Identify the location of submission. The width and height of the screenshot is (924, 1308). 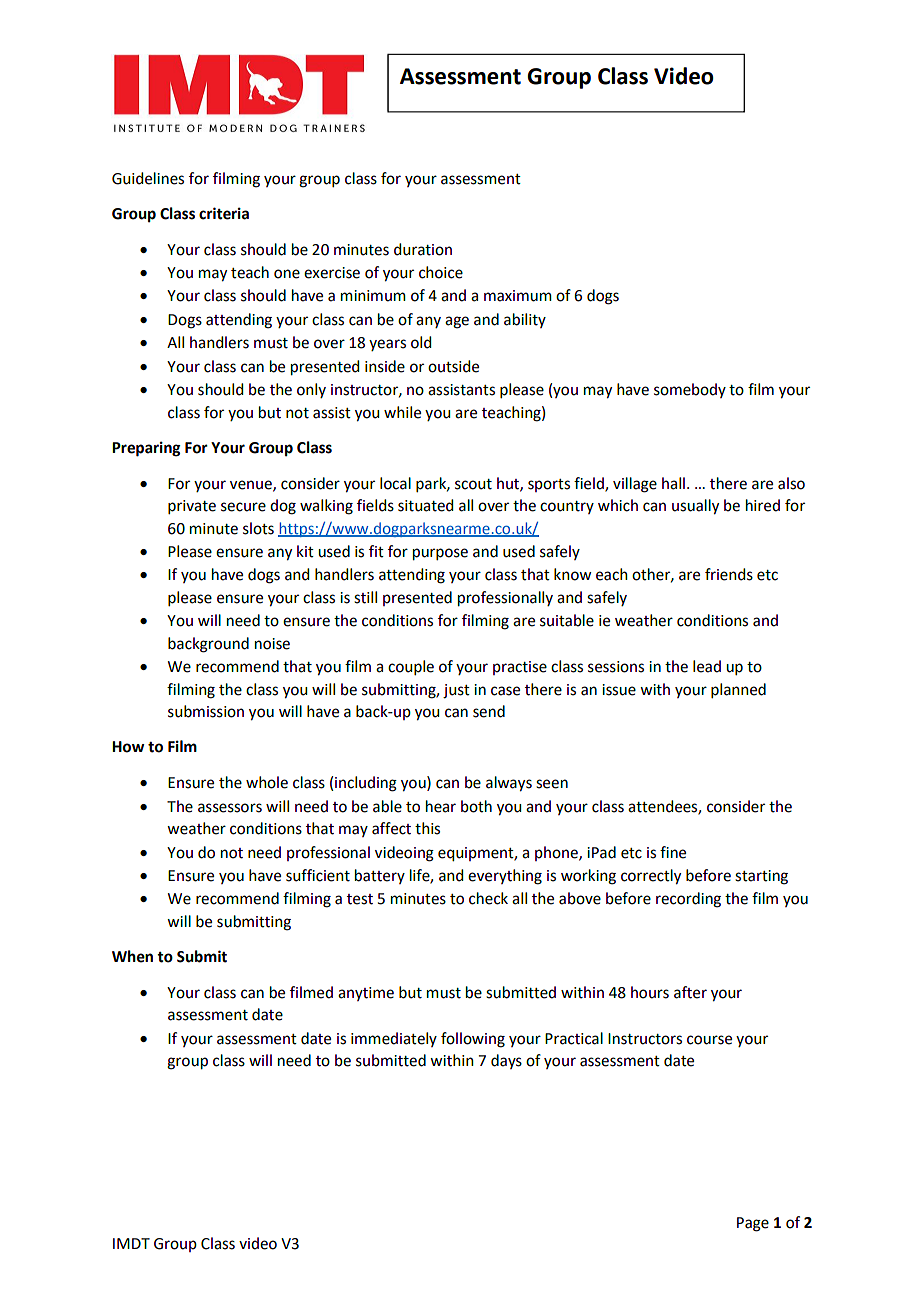
(206, 711).
